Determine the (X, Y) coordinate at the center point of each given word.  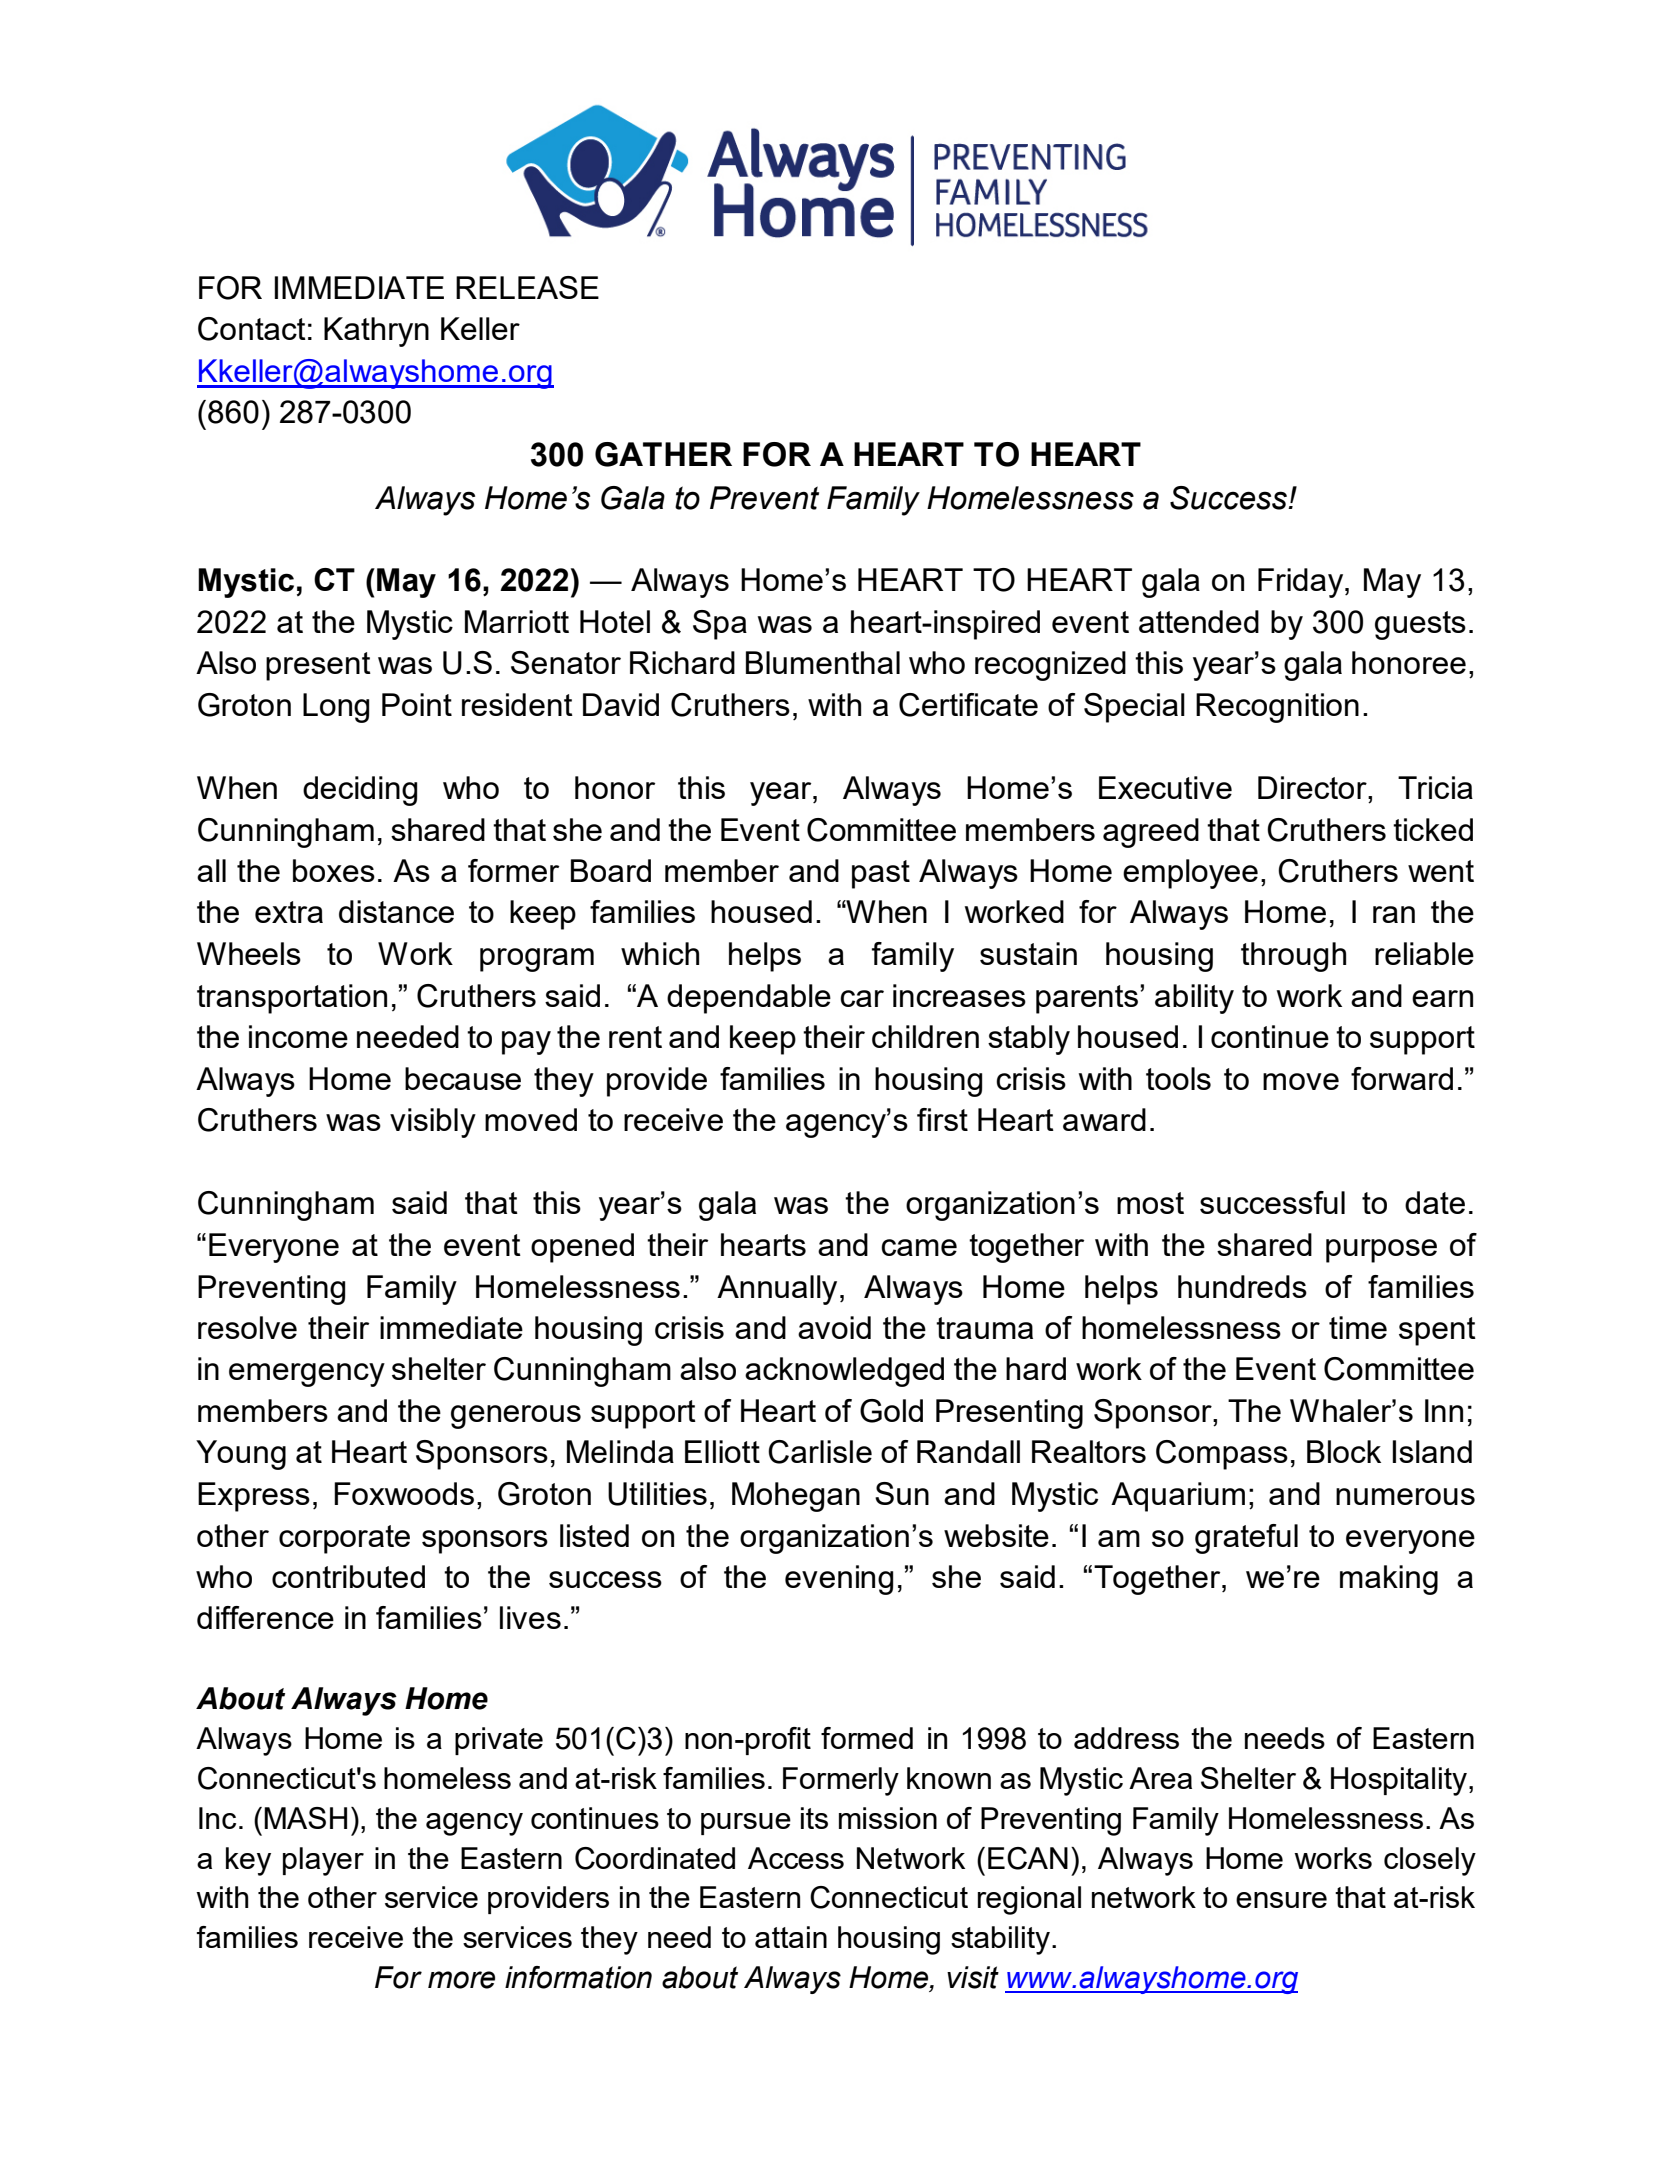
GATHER (663, 454)
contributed (348, 1576)
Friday (1302, 583)
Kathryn (376, 332)
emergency (307, 1375)
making (1389, 1580)
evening (839, 1580)
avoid (834, 1327)
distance (396, 911)
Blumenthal (823, 662)
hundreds (1242, 1286)
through (1293, 957)
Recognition (1277, 708)
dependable (749, 999)
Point (417, 704)
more (461, 1980)
